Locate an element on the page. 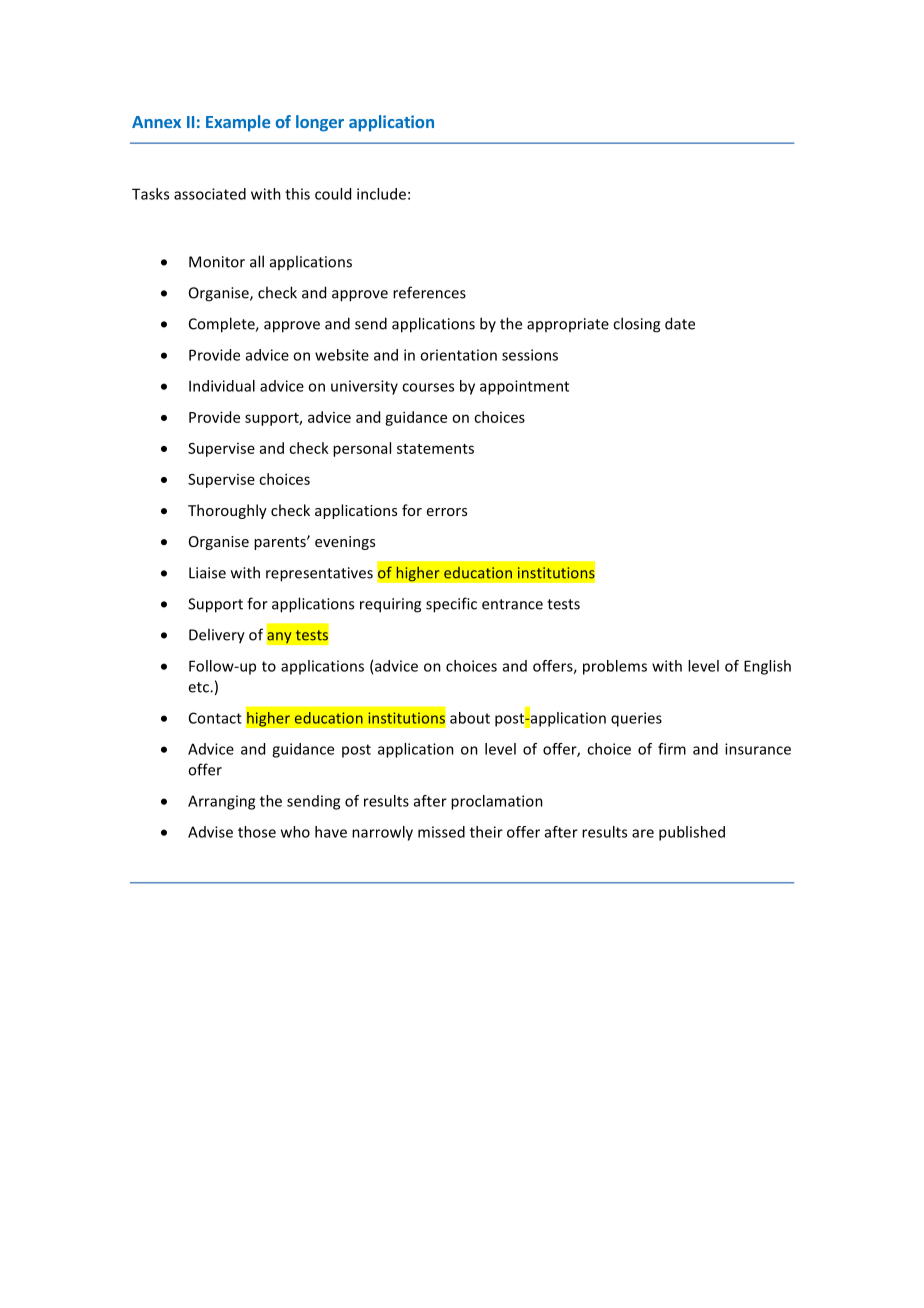 The height and width of the document is (1308, 924). include is located at coordinates (381, 194).
